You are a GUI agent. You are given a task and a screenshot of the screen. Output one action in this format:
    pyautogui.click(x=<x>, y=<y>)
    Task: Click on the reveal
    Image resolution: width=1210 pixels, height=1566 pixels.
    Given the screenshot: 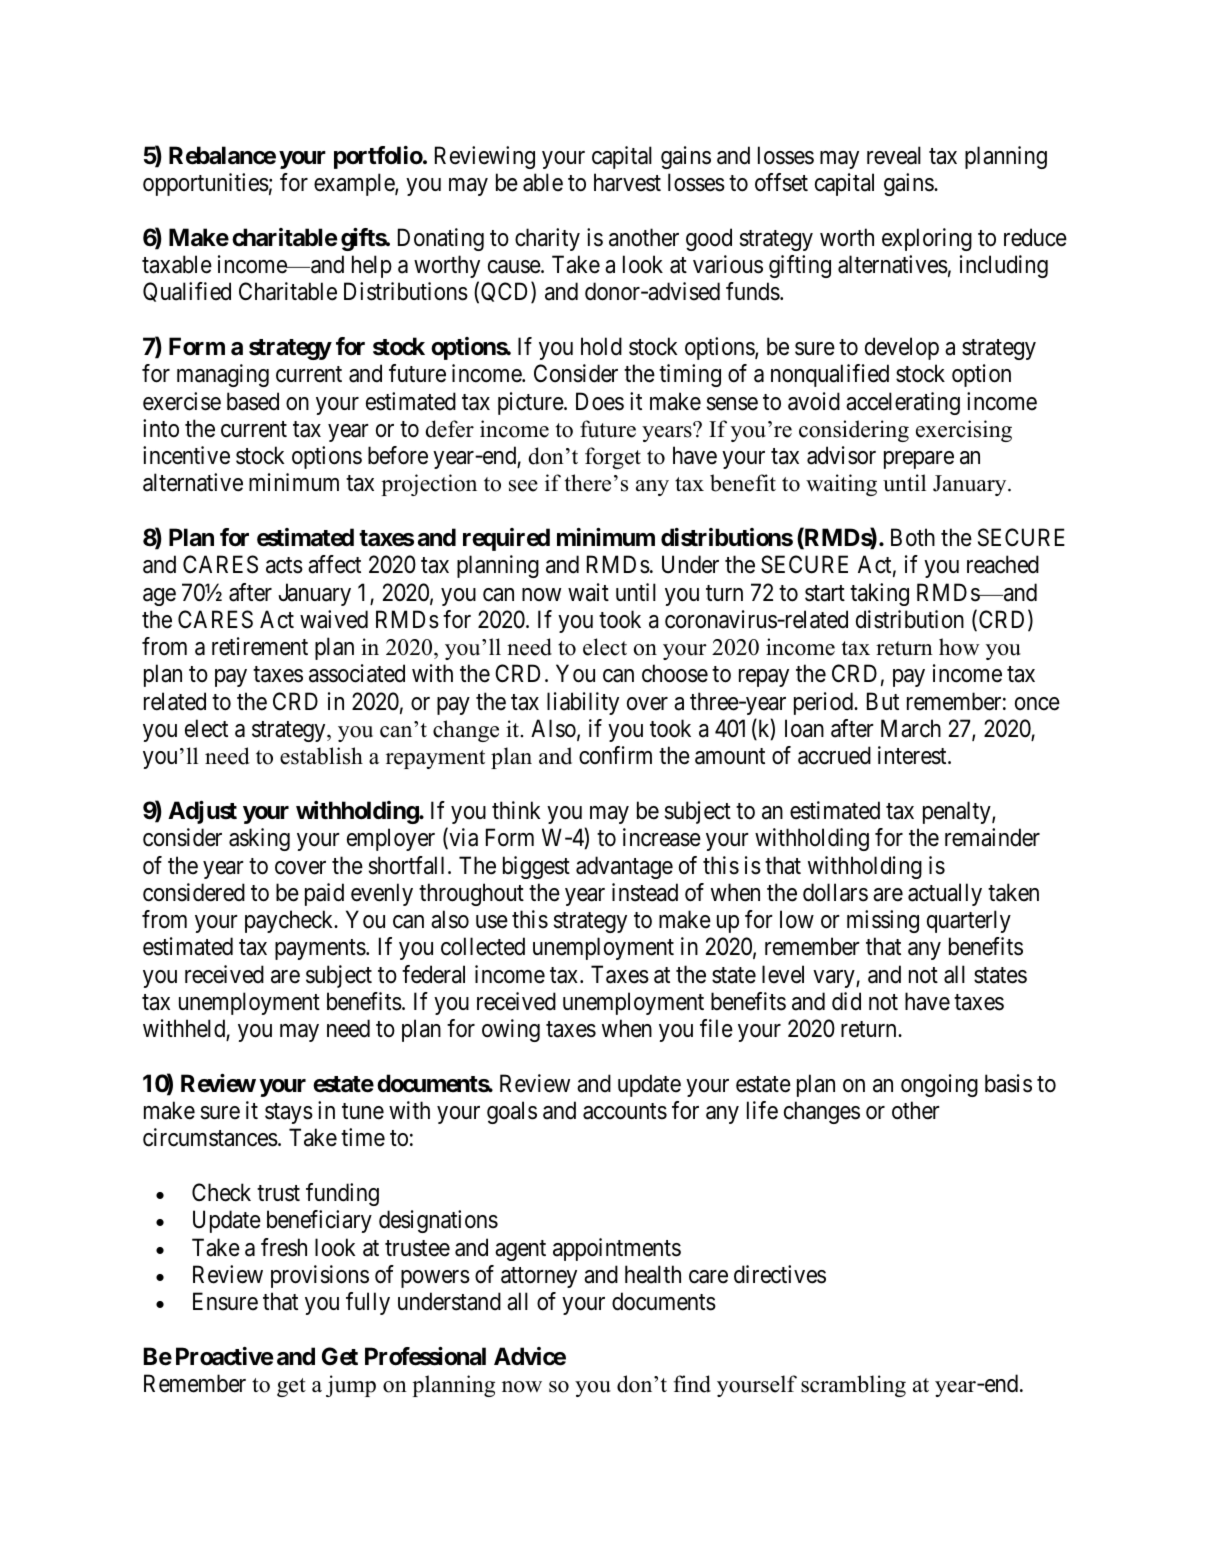 What is the action you would take?
    pyautogui.click(x=894, y=155)
